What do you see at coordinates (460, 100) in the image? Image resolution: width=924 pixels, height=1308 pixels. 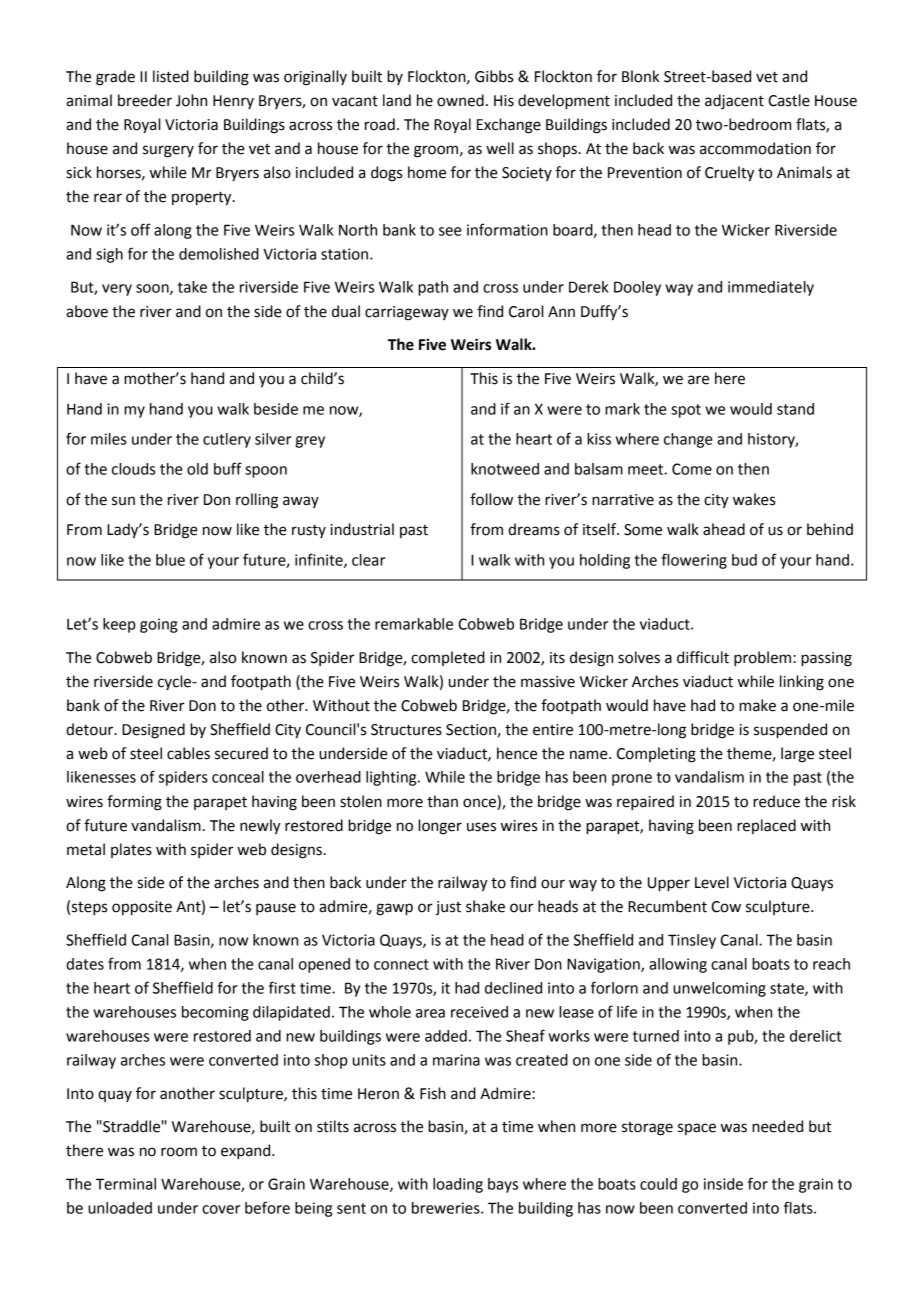 I see `owned` at bounding box center [460, 100].
